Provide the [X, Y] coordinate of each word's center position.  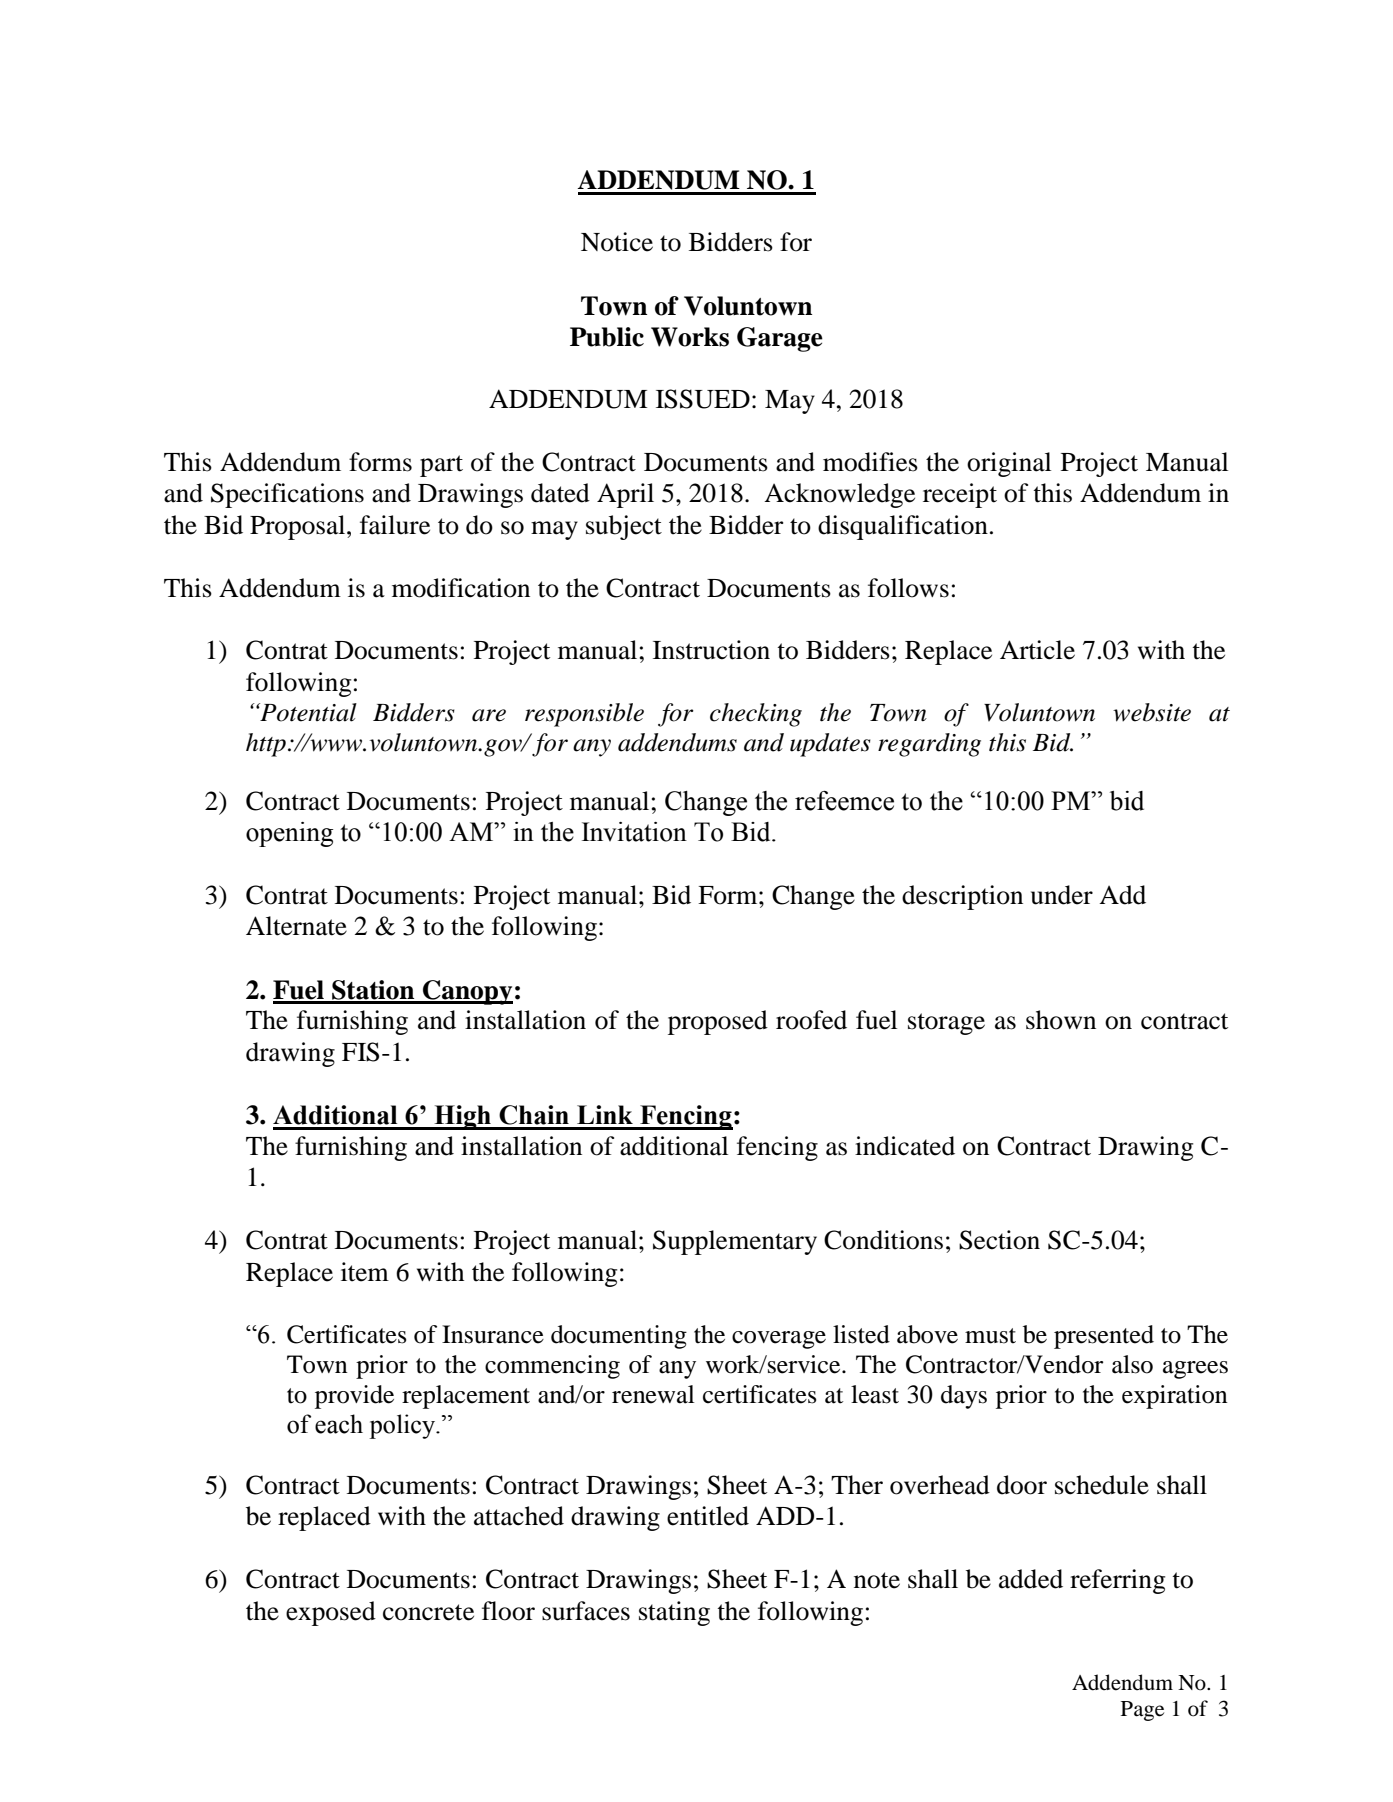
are [489, 715]
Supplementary [735, 1242]
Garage [780, 339]
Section [999, 1240]
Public [607, 337]
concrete [428, 1612]
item [365, 1272]
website [1152, 712]
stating [674, 1613]
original [1009, 464]
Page [1142, 1711]
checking [756, 715]
